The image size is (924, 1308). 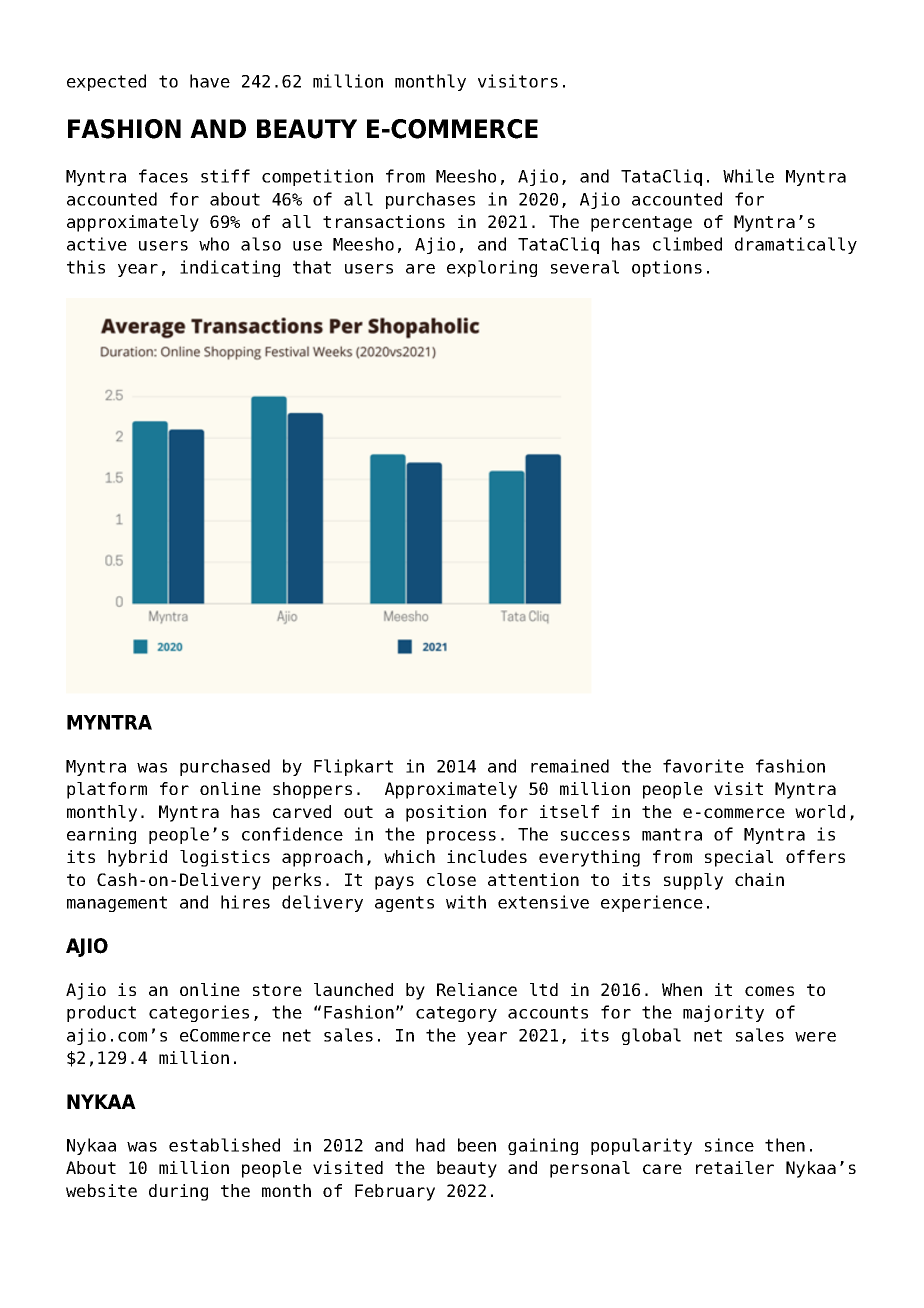 What do you see at coordinates (107, 790) in the screenshot?
I see `platform` at bounding box center [107, 790].
